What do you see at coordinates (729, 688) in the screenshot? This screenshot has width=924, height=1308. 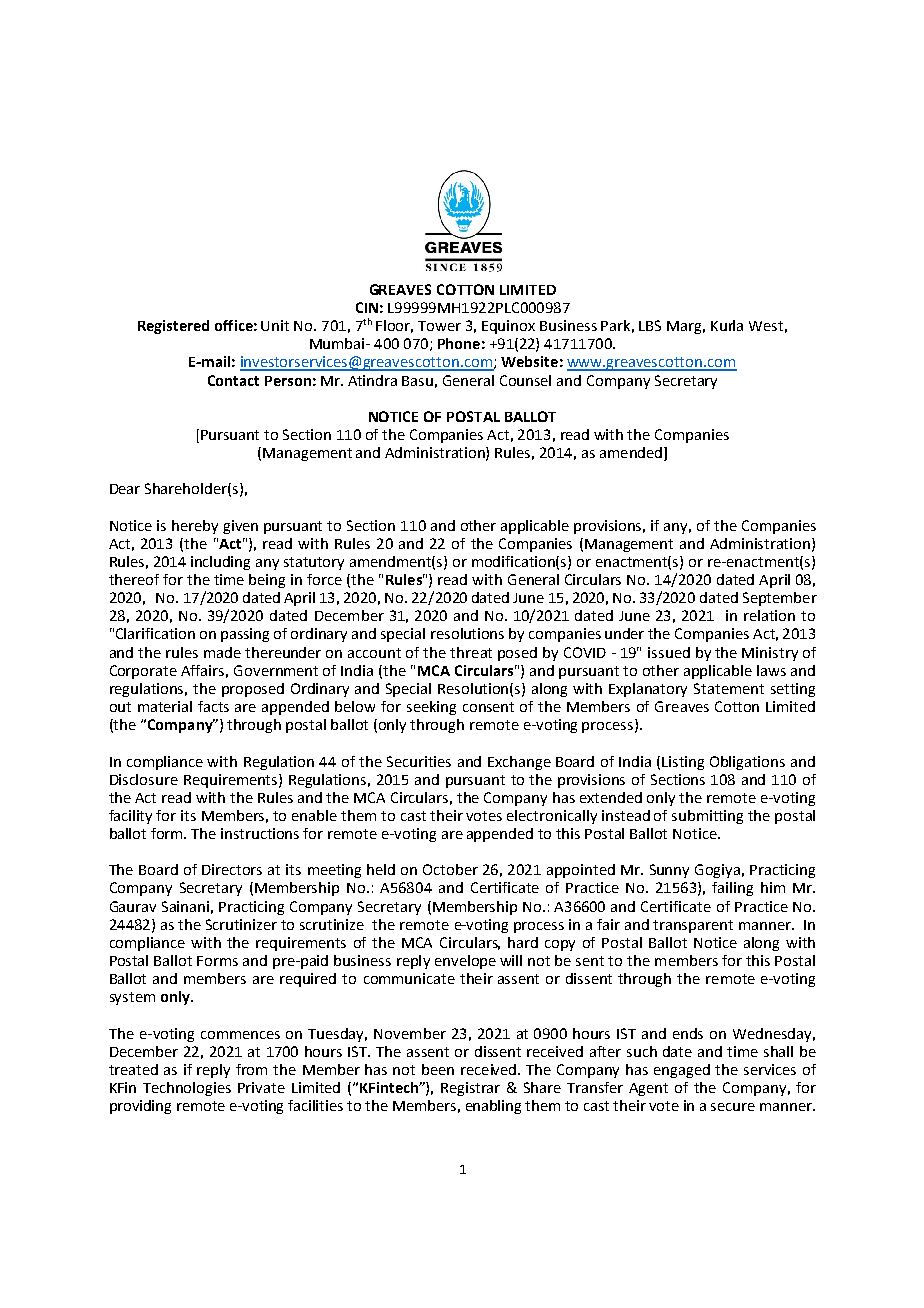 I see `Statement` at bounding box center [729, 688].
